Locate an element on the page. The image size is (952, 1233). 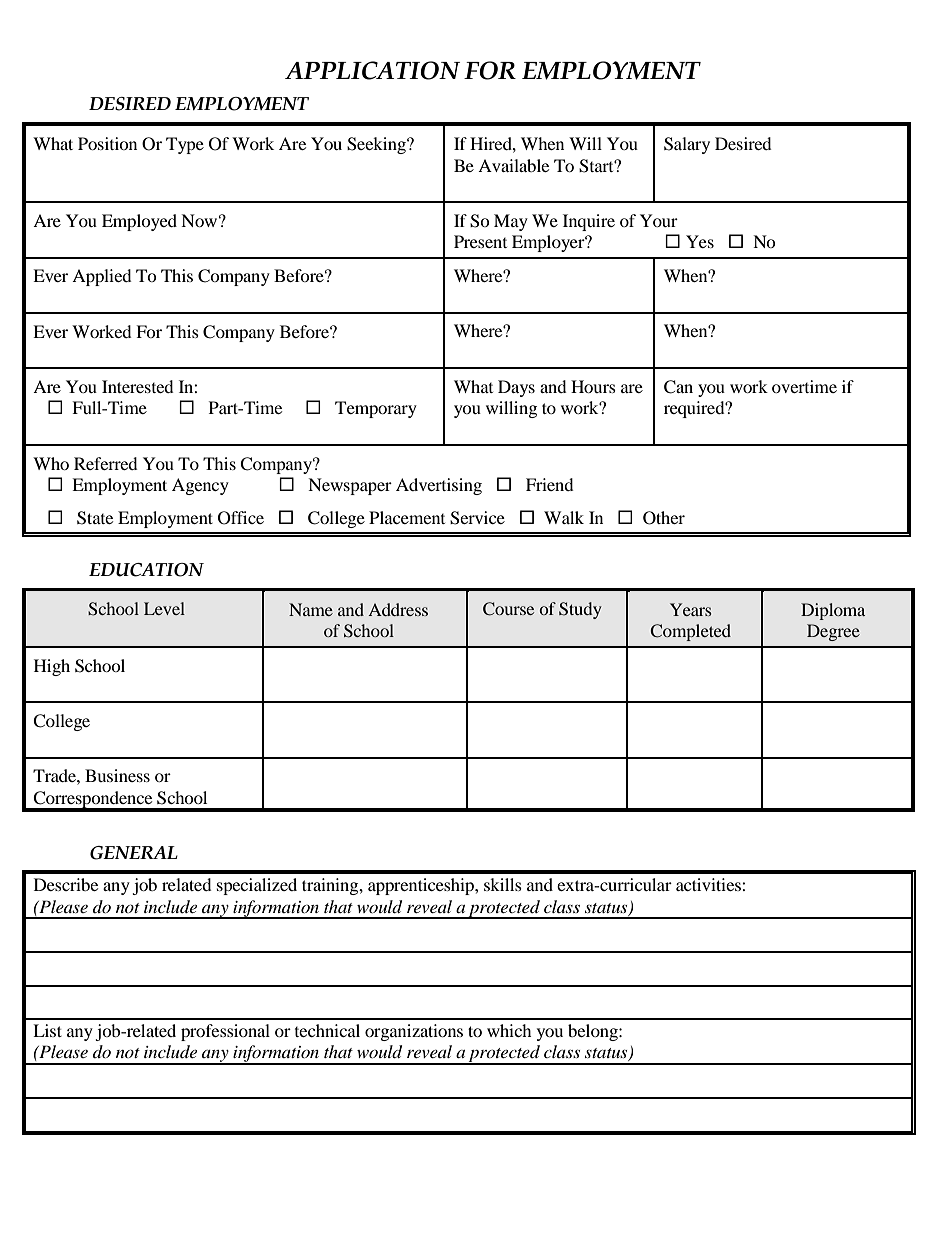
Other is located at coordinates (664, 518).
